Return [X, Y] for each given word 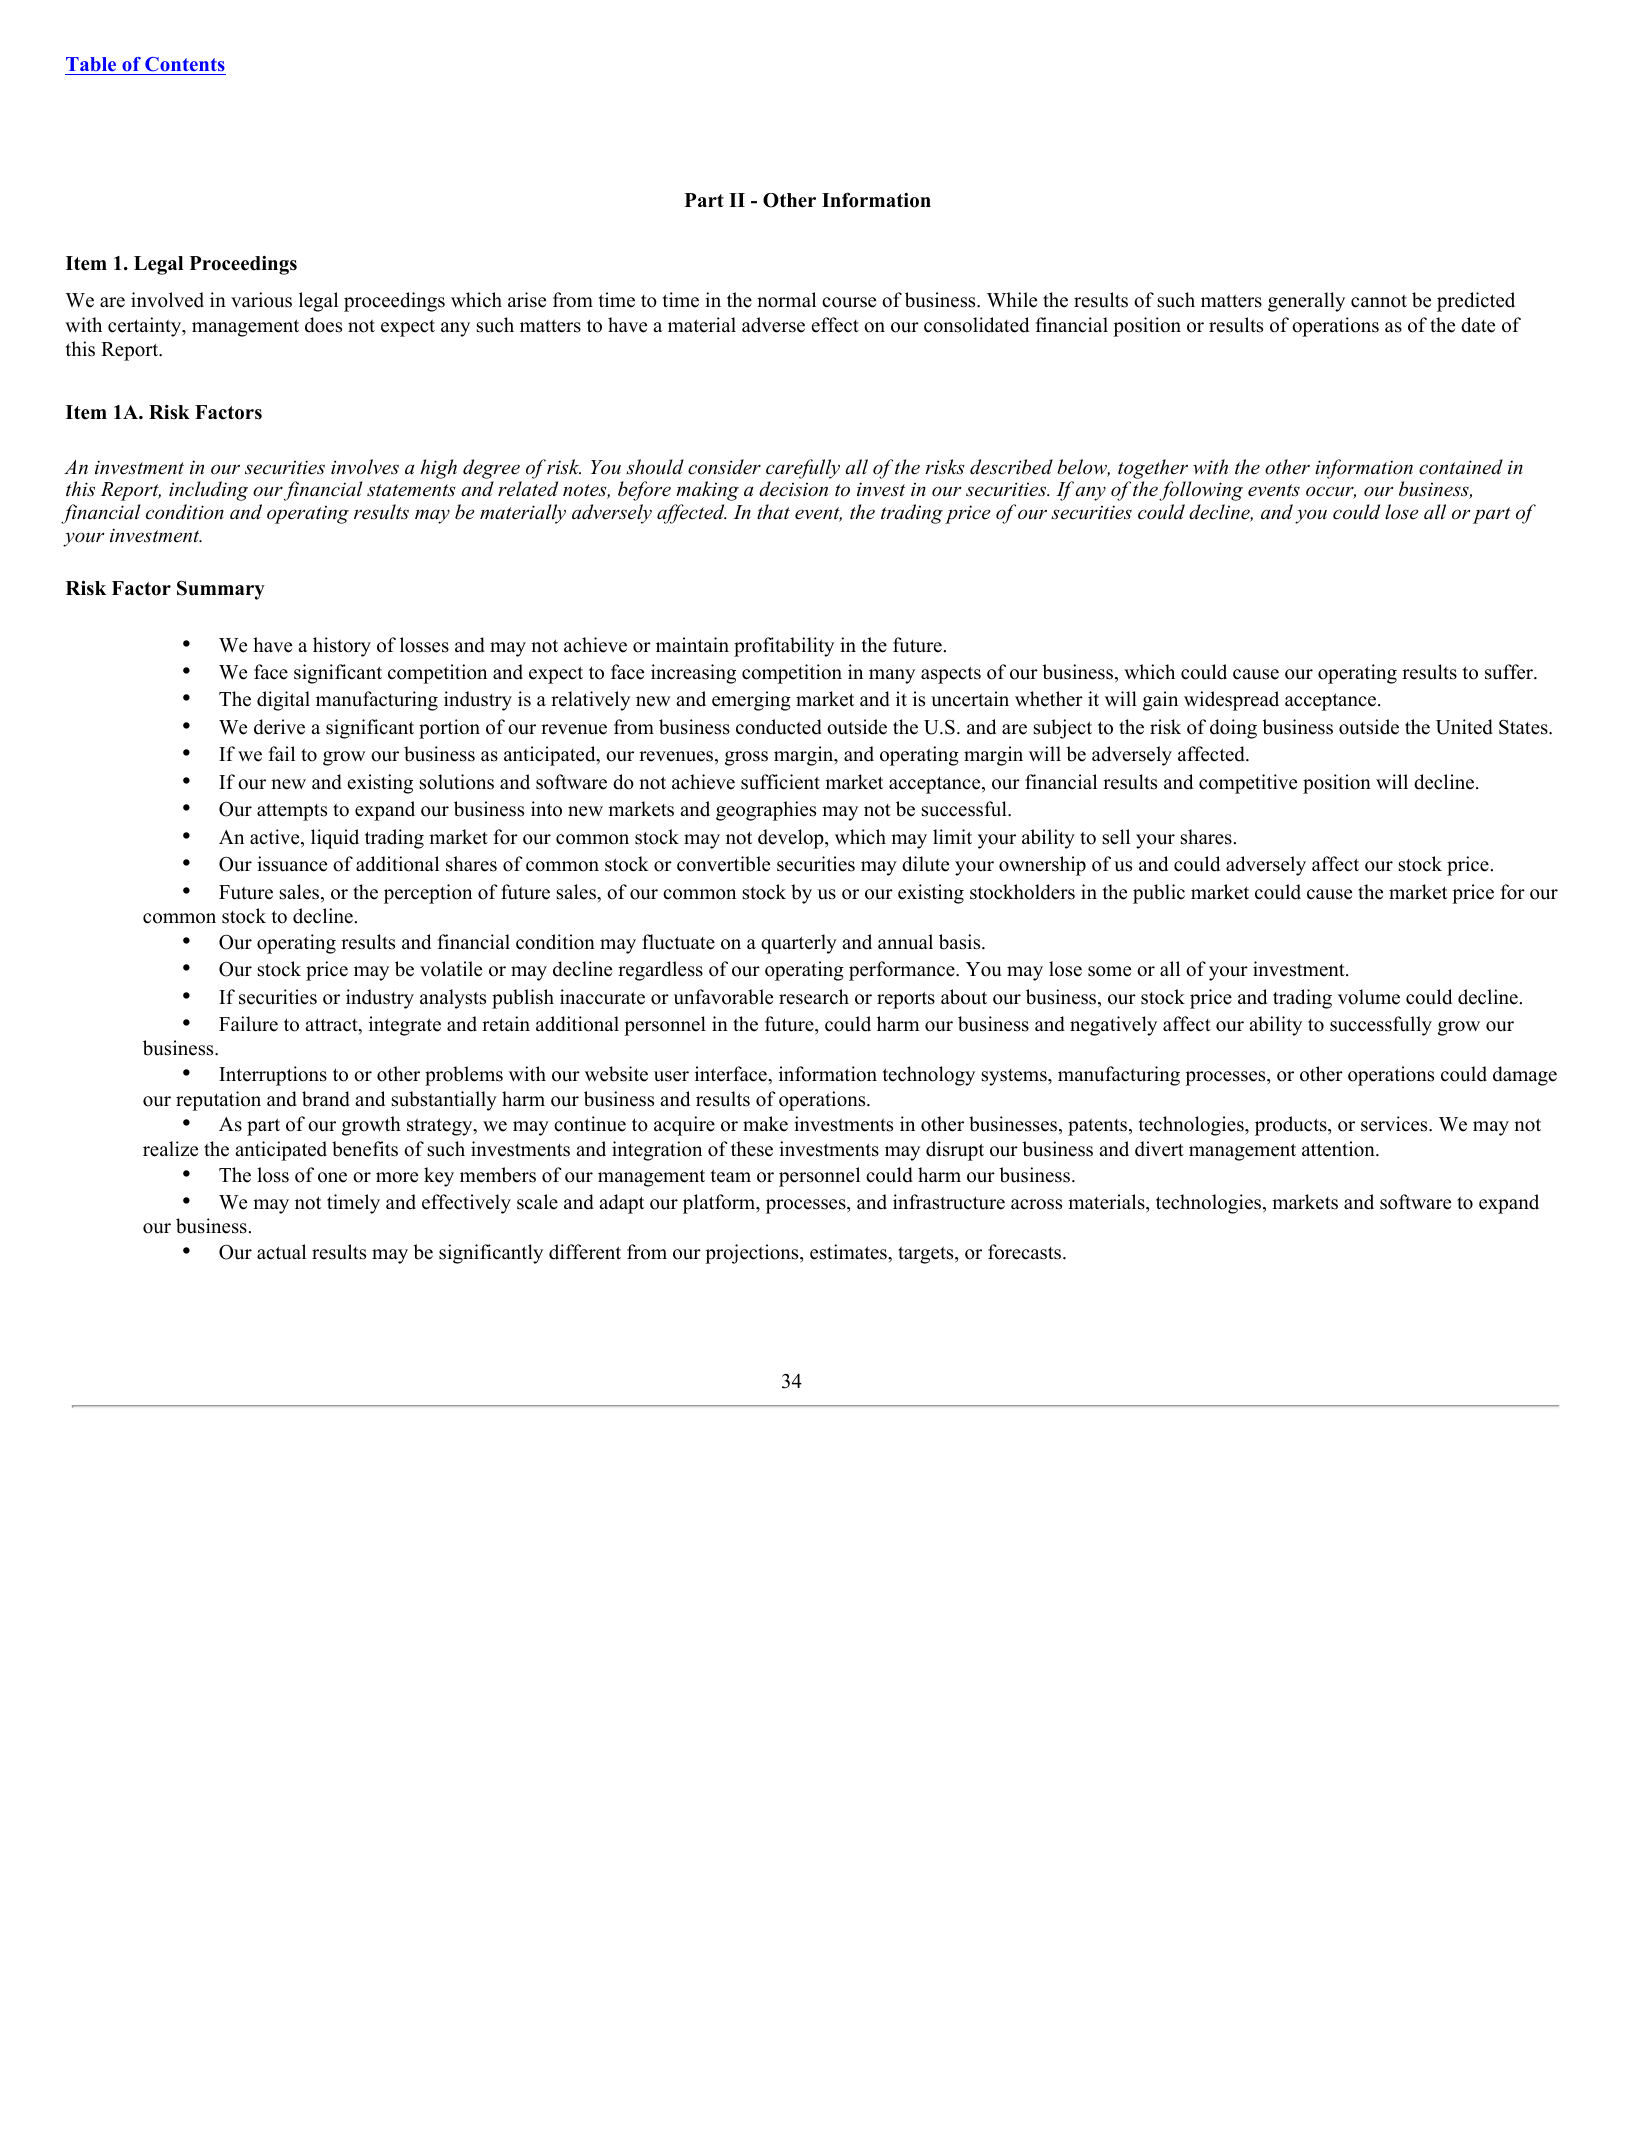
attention [1339, 1149]
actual [281, 1252]
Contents [184, 66]
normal [786, 300]
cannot [1379, 301]
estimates [849, 1252]
